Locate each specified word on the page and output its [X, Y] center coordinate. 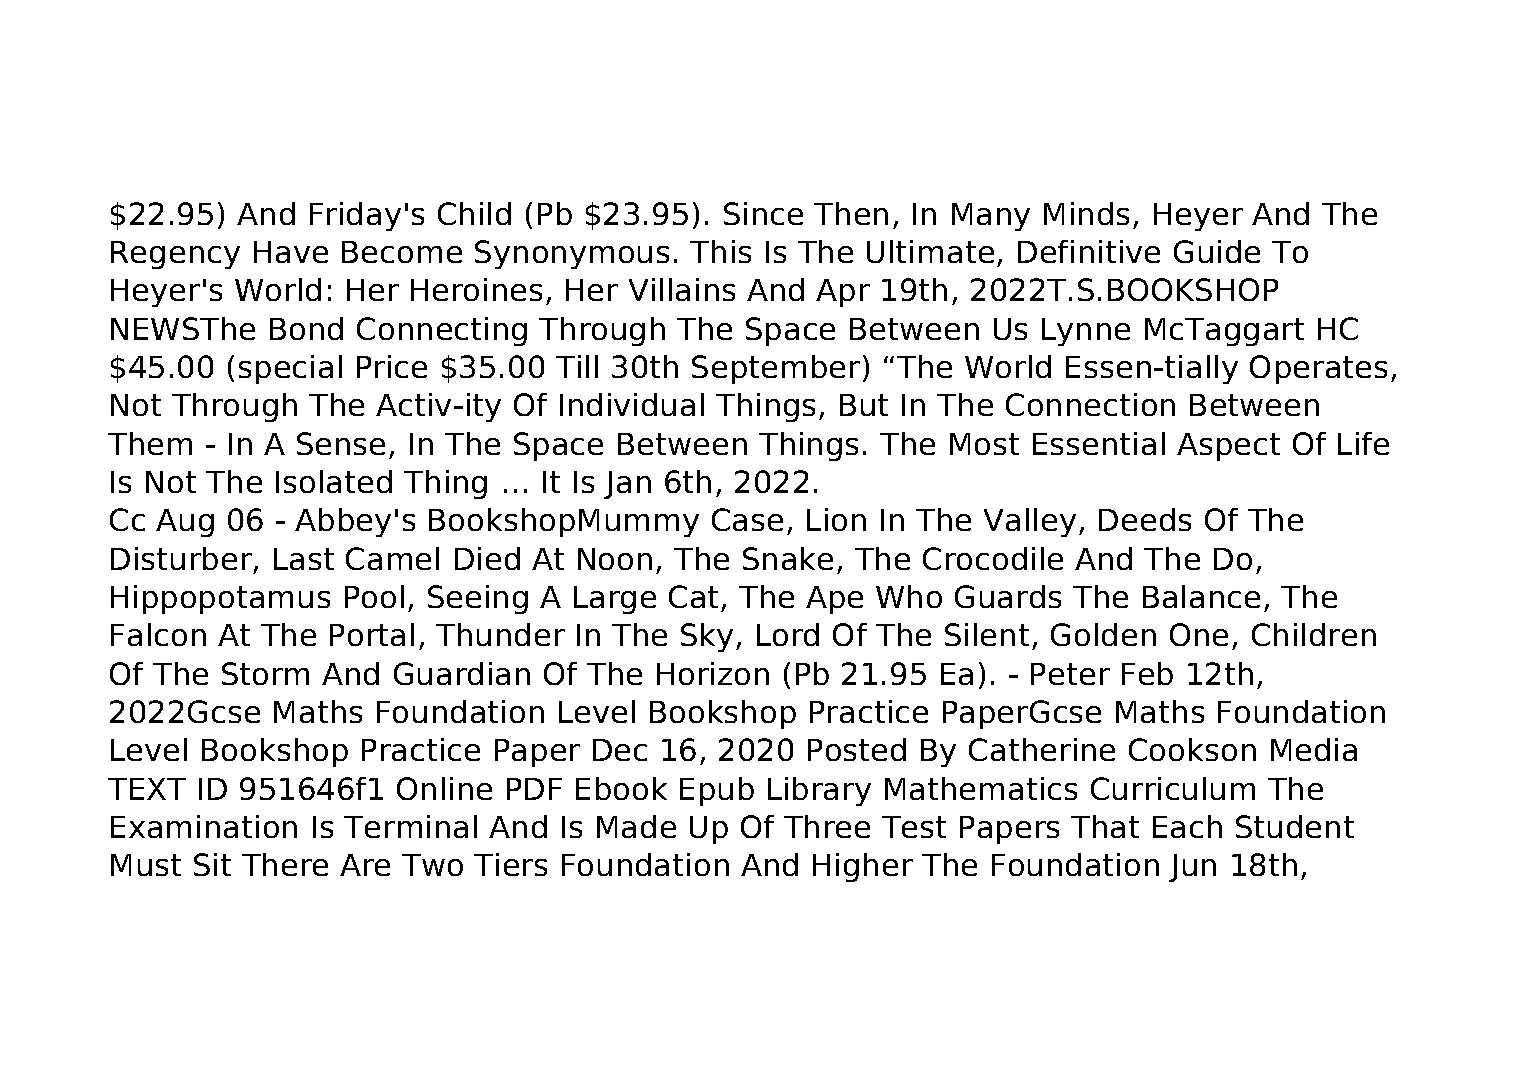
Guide [1217, 251]
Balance [1201, 596]
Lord [788, 634]
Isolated [334, 481]
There [285, 864]
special [290, 369]
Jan [627, 485]
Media [1314, 749]
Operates [1318, 369]
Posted [857, 749]
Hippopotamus [220, 599]
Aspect [1228, 447]
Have [291, 252]
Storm [265, 673]
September [776, 369]
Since [763, 213]
